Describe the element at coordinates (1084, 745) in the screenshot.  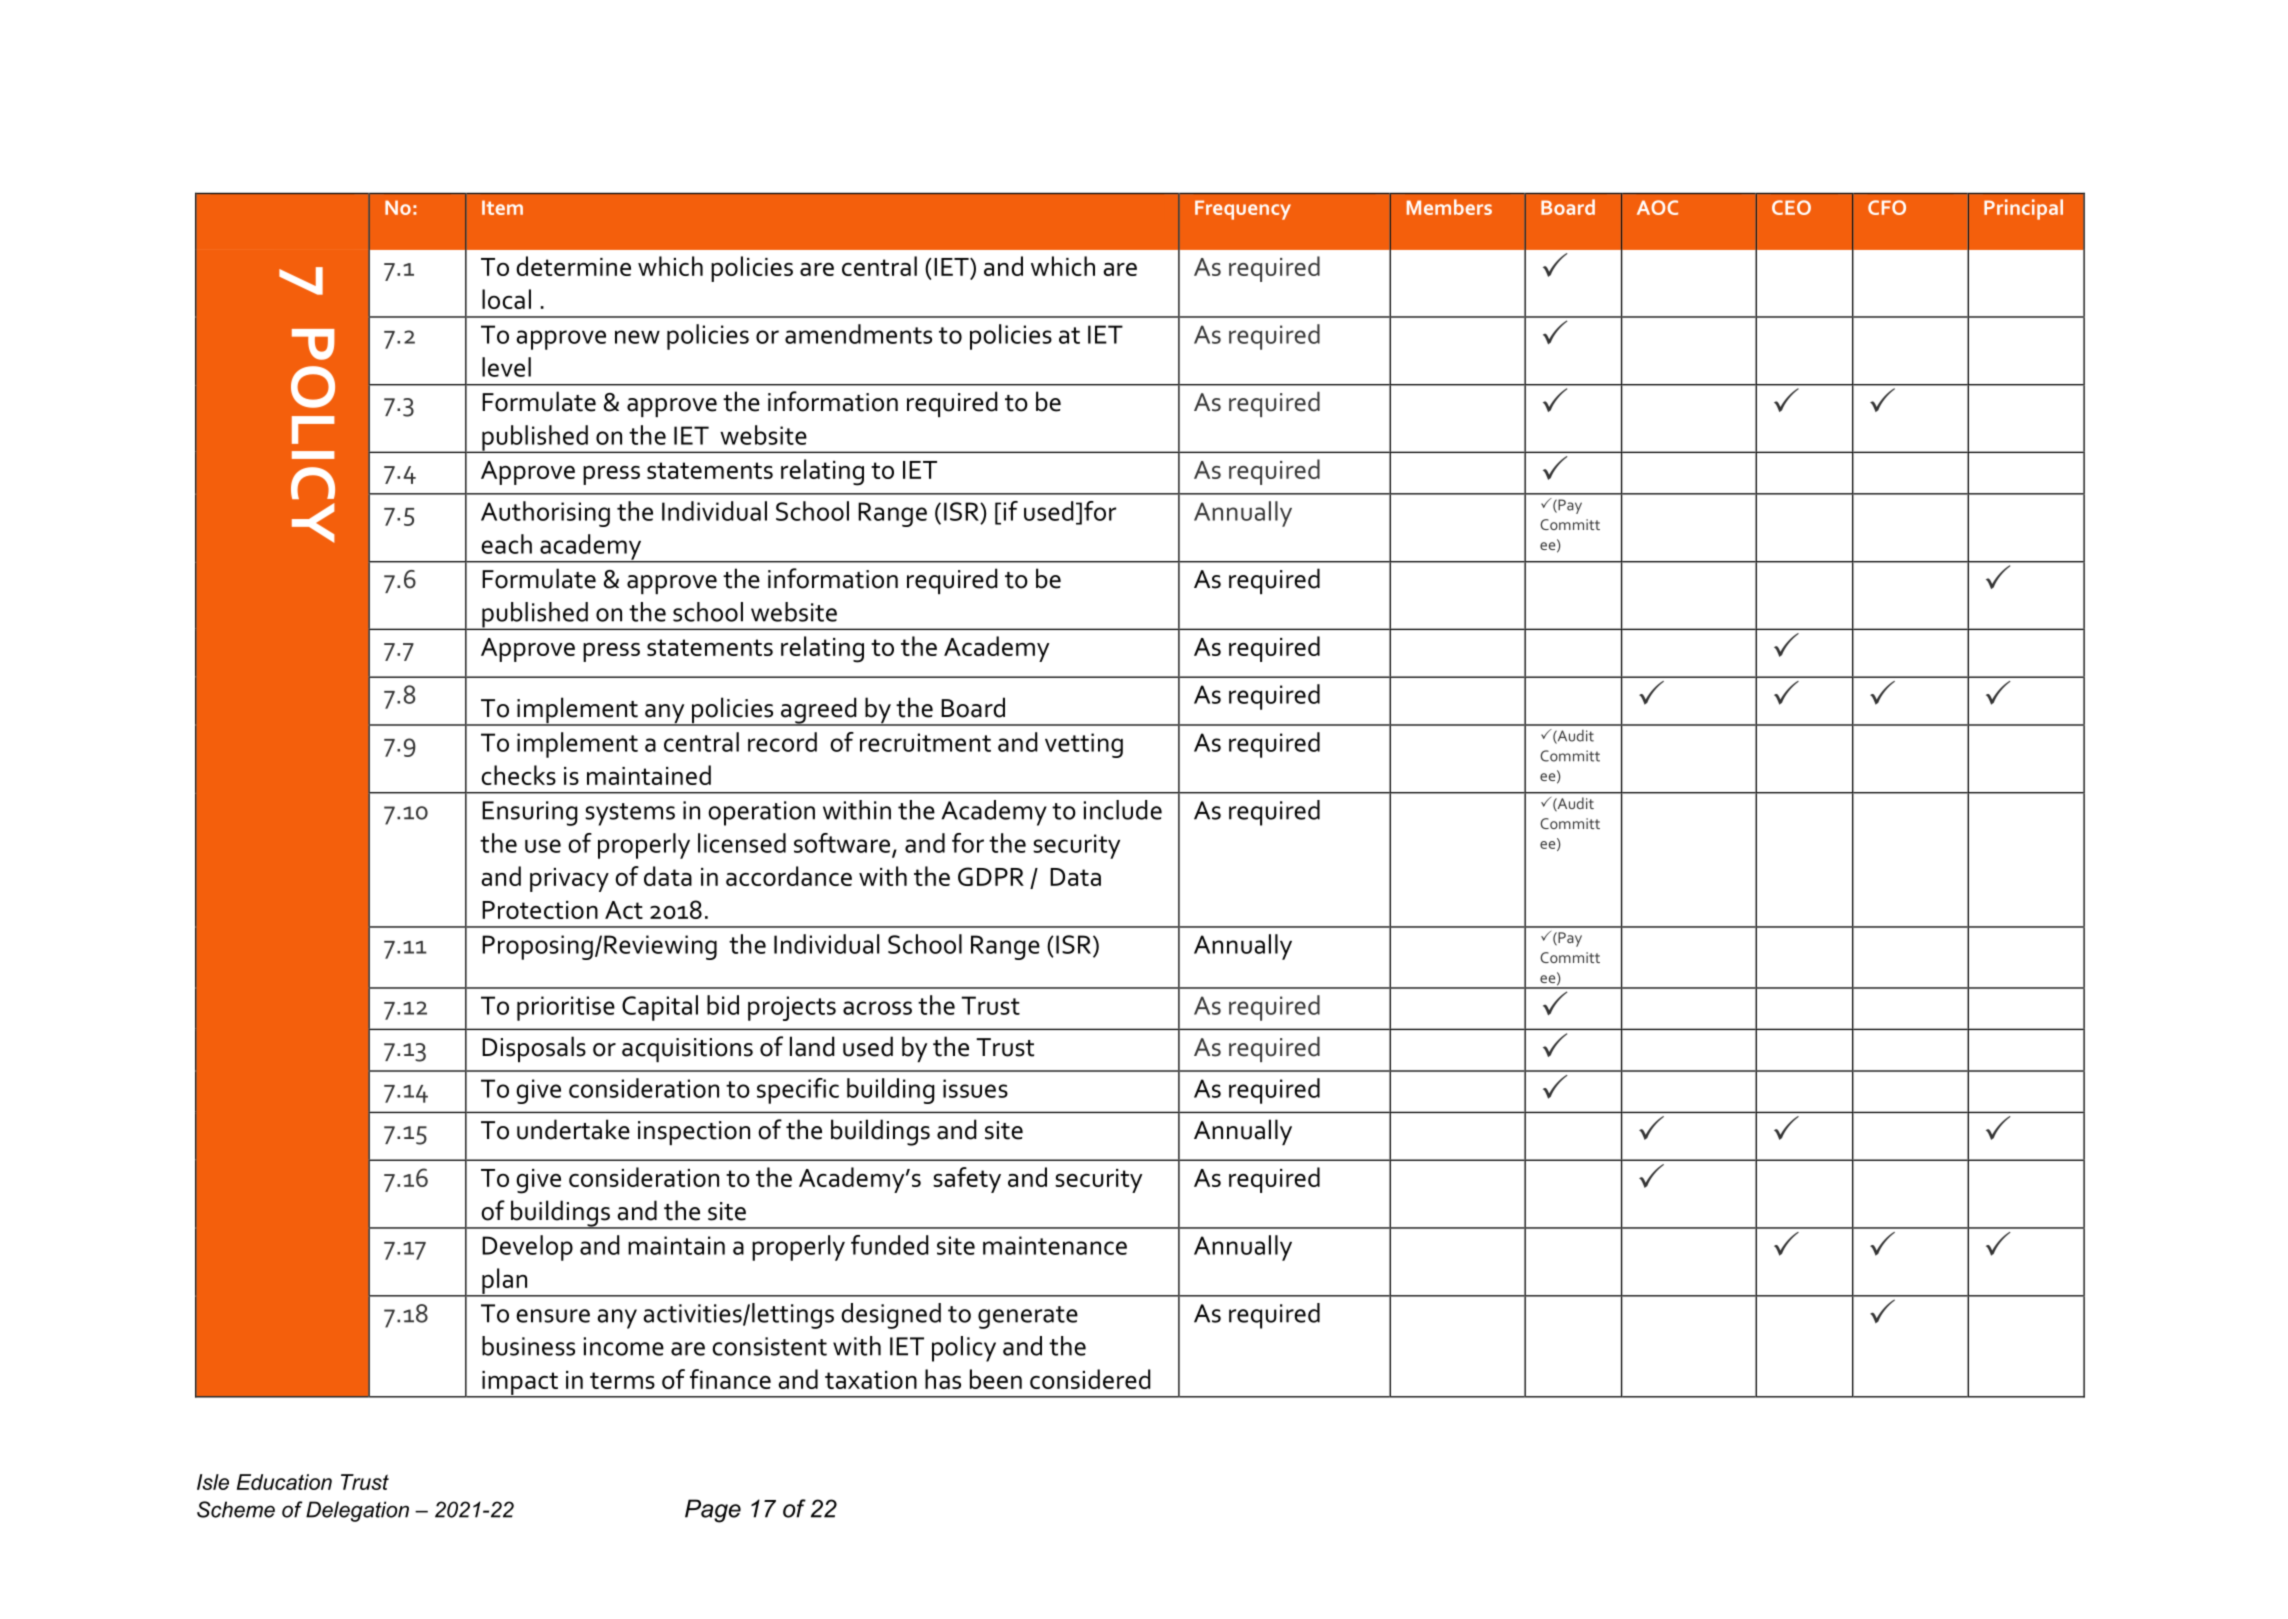
I see `vetting` at that location.
